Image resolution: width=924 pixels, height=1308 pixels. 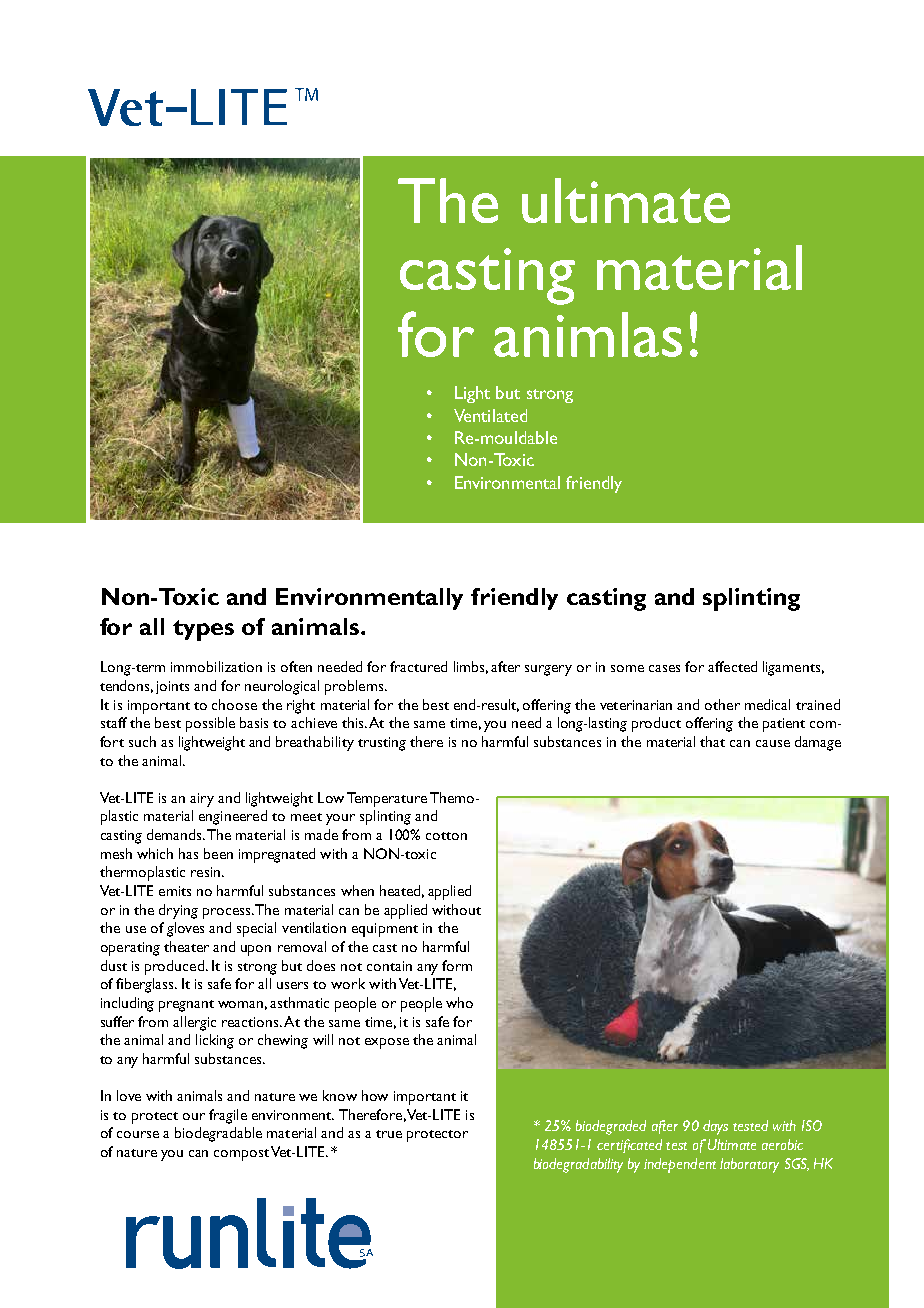 What do you see at coordinates (490, 415) in the page?
I see `Ventilated` at bounding box center [490, 415].
